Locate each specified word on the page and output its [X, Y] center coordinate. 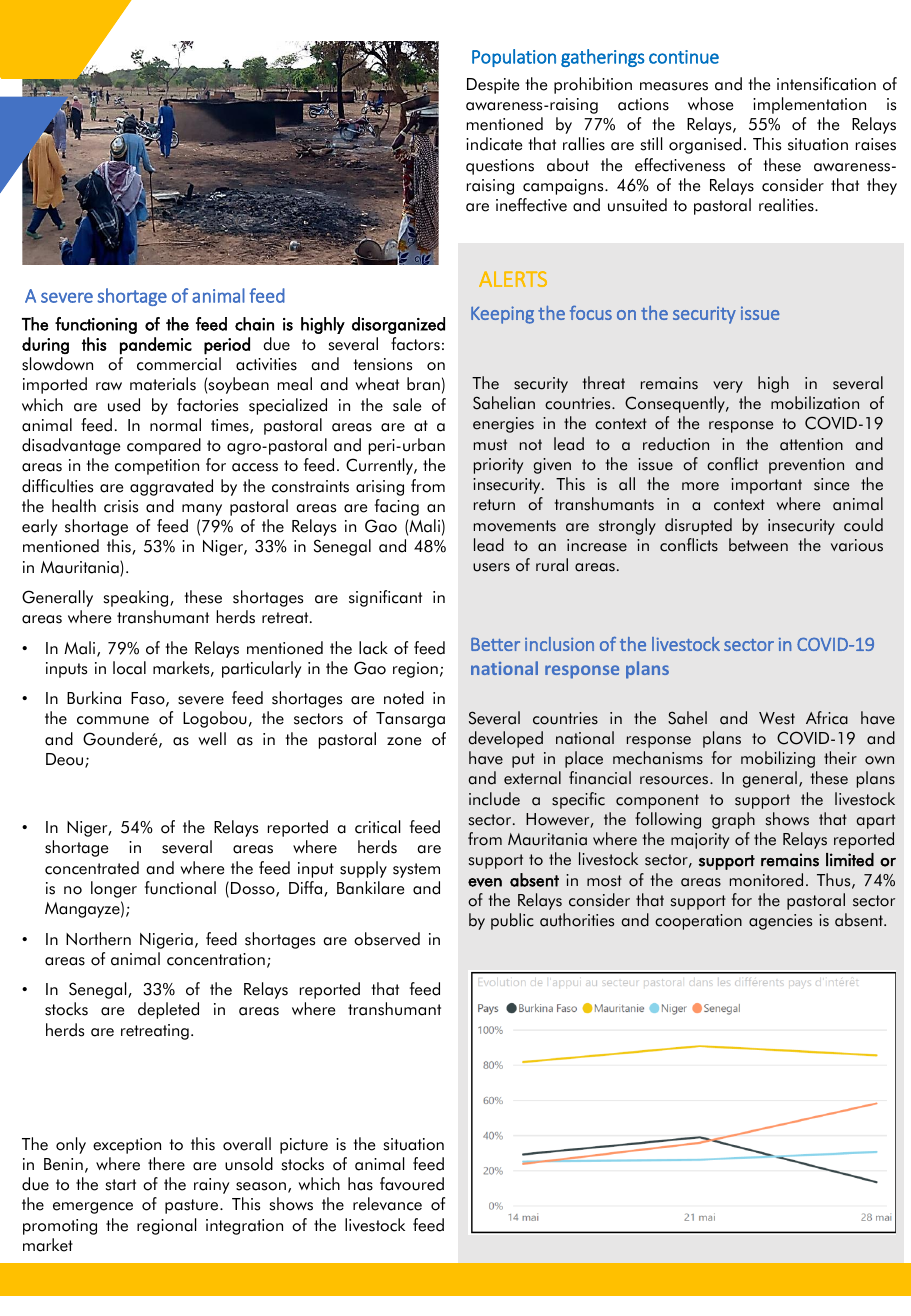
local [129, 668]
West [777, 718]
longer [114, 889]
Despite [493, 86]
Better [495, 644]
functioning [96, 325]
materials [163, 384]
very [728, 387]
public [512, 921]
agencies [780, 922]
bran [423, 384]
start [121, 1185]
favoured [412, 1184]
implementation [809, 105]
